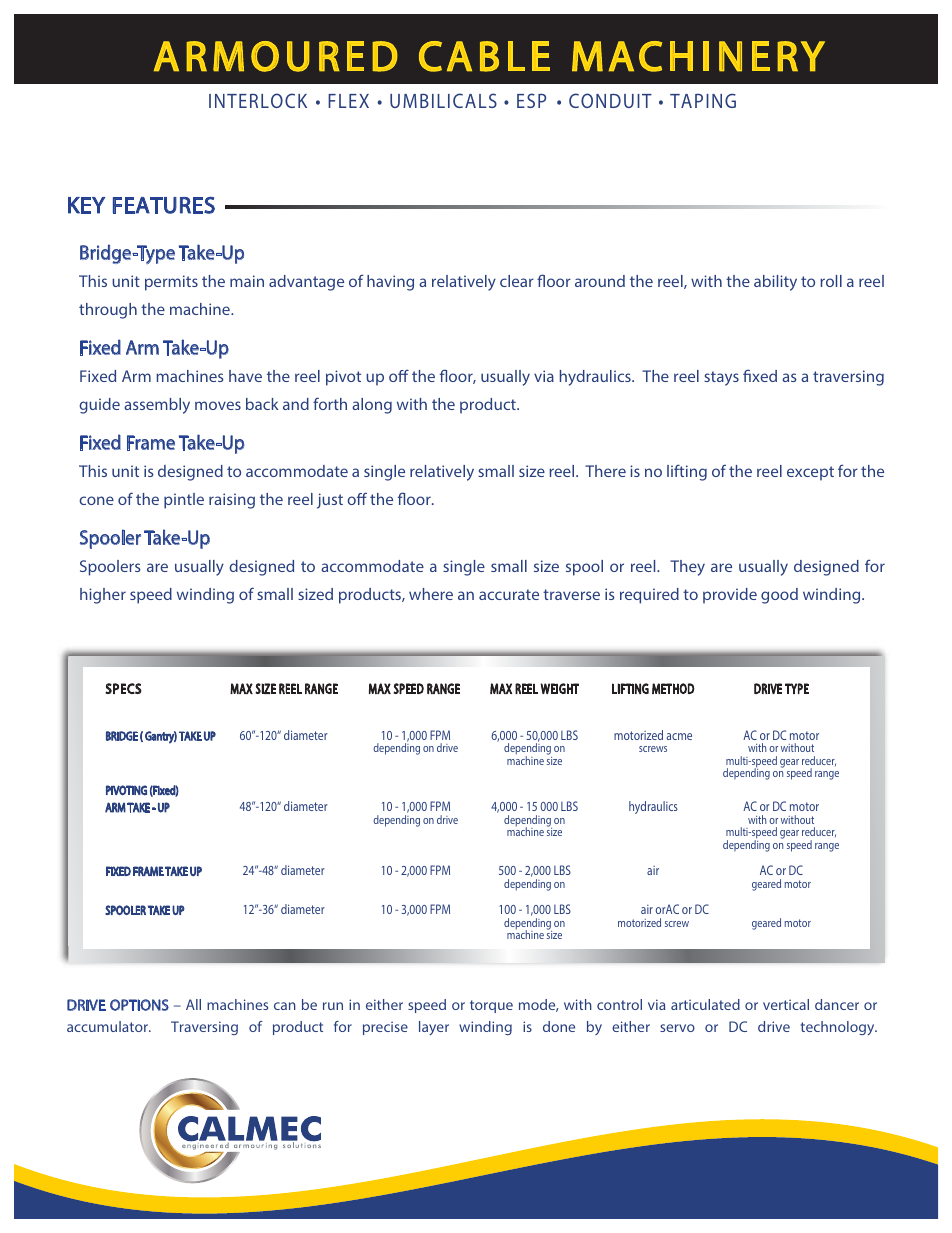  What do you see at coordinates (531, 100) in the screenshot?
I see `ESP` at bounding box center [531, 100].
